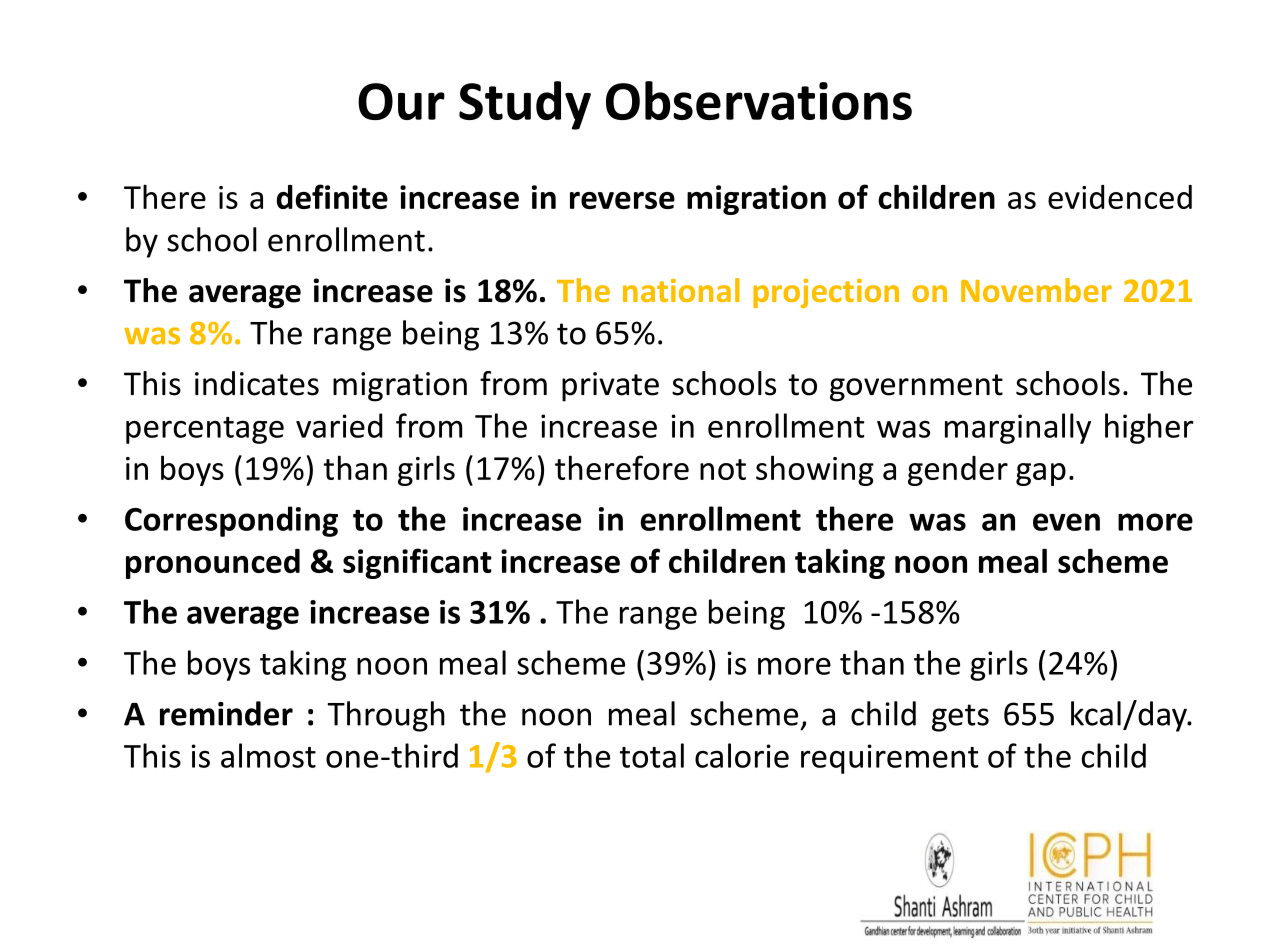 The height and width of the document is (952, 1270). Describe the element at coordinates (268, 755) in the document. I see `almost` at that location.
